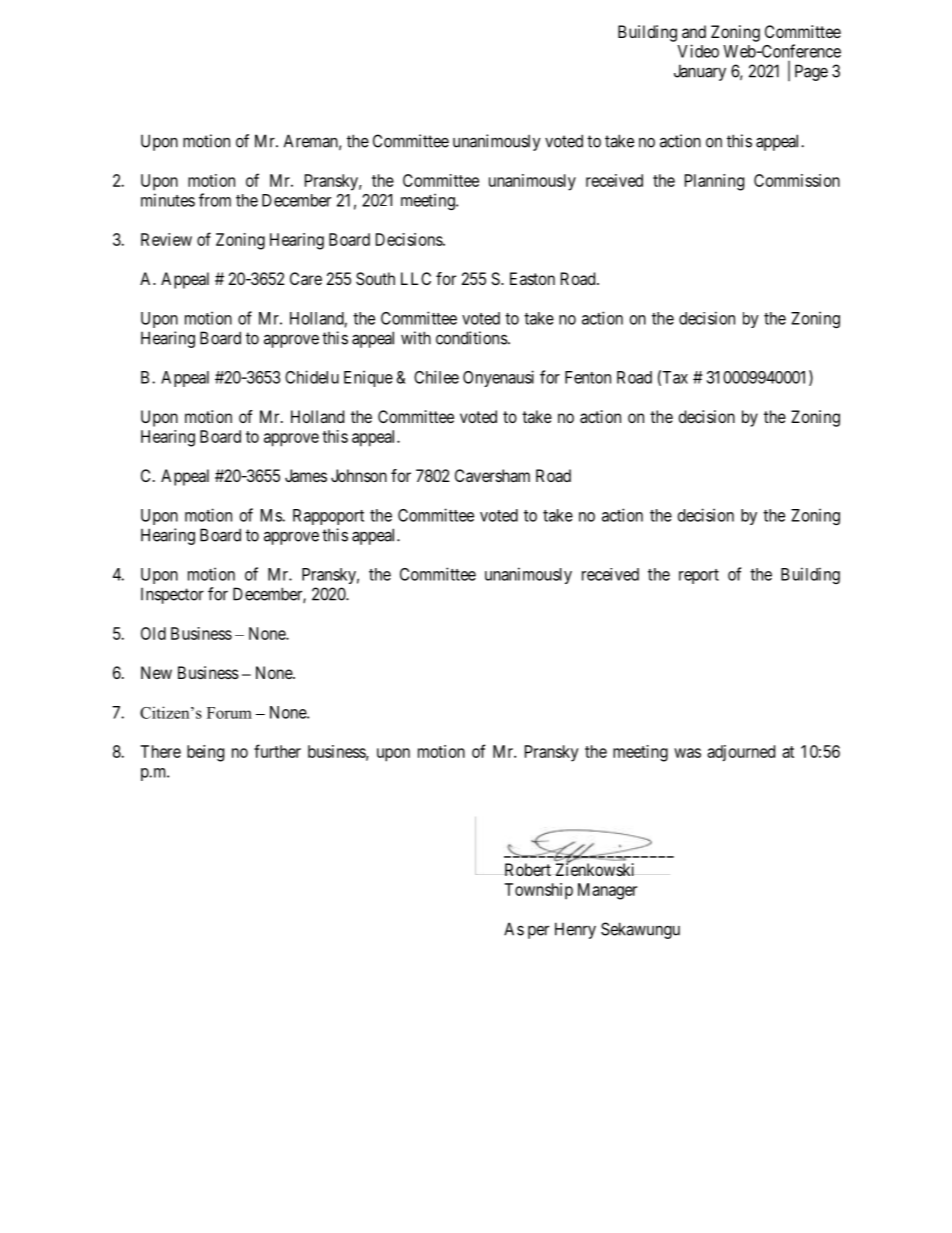 The width and height of the screenshot is (952, 1233). What do you see at coordinates (532, 278) in the screenshot?
I see `Easton` at bounding box center [532, 278].
